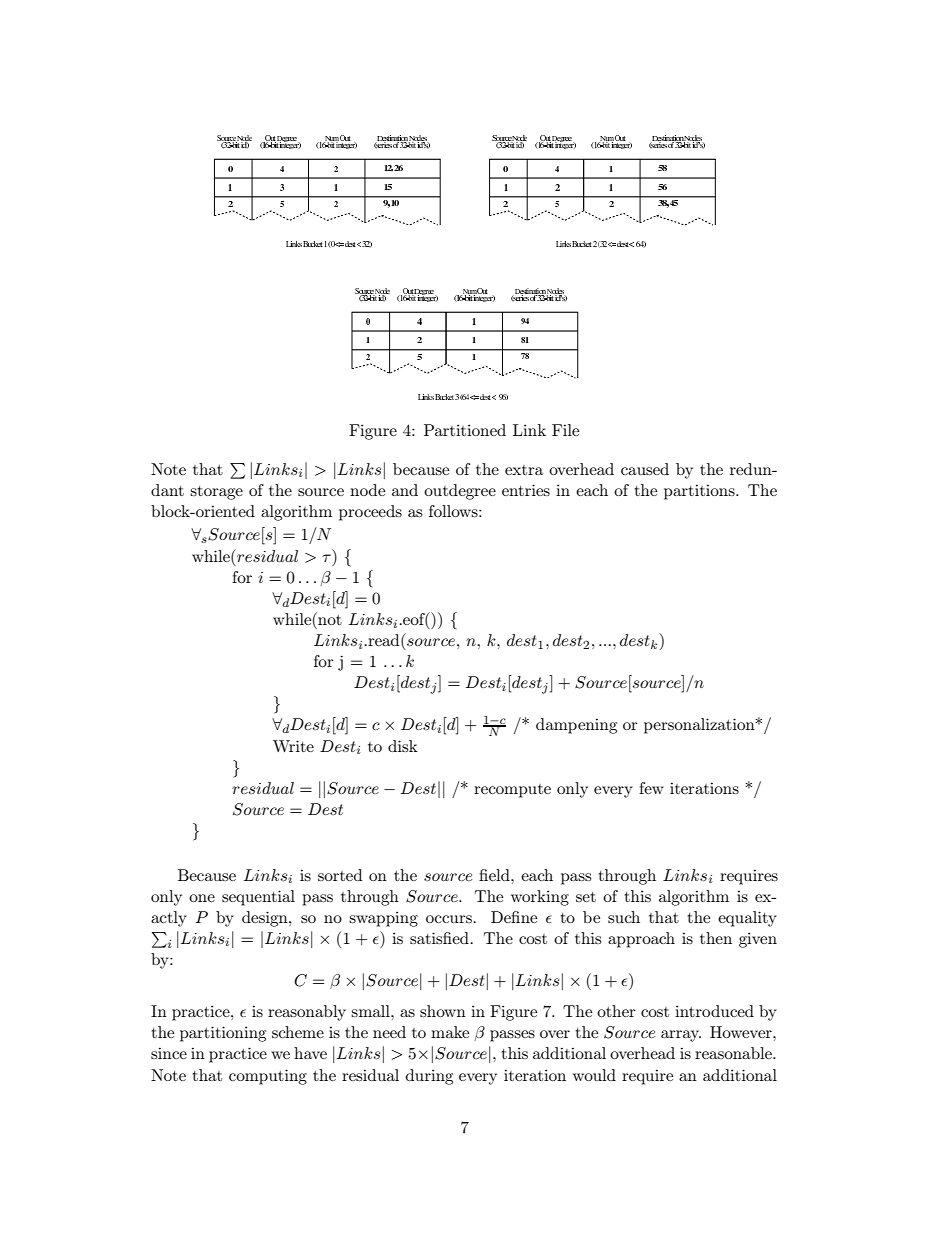 This image has height=1233, width=952. Describe the element at coordinates (258, 898) in the image. I see `sequential` at that location.
